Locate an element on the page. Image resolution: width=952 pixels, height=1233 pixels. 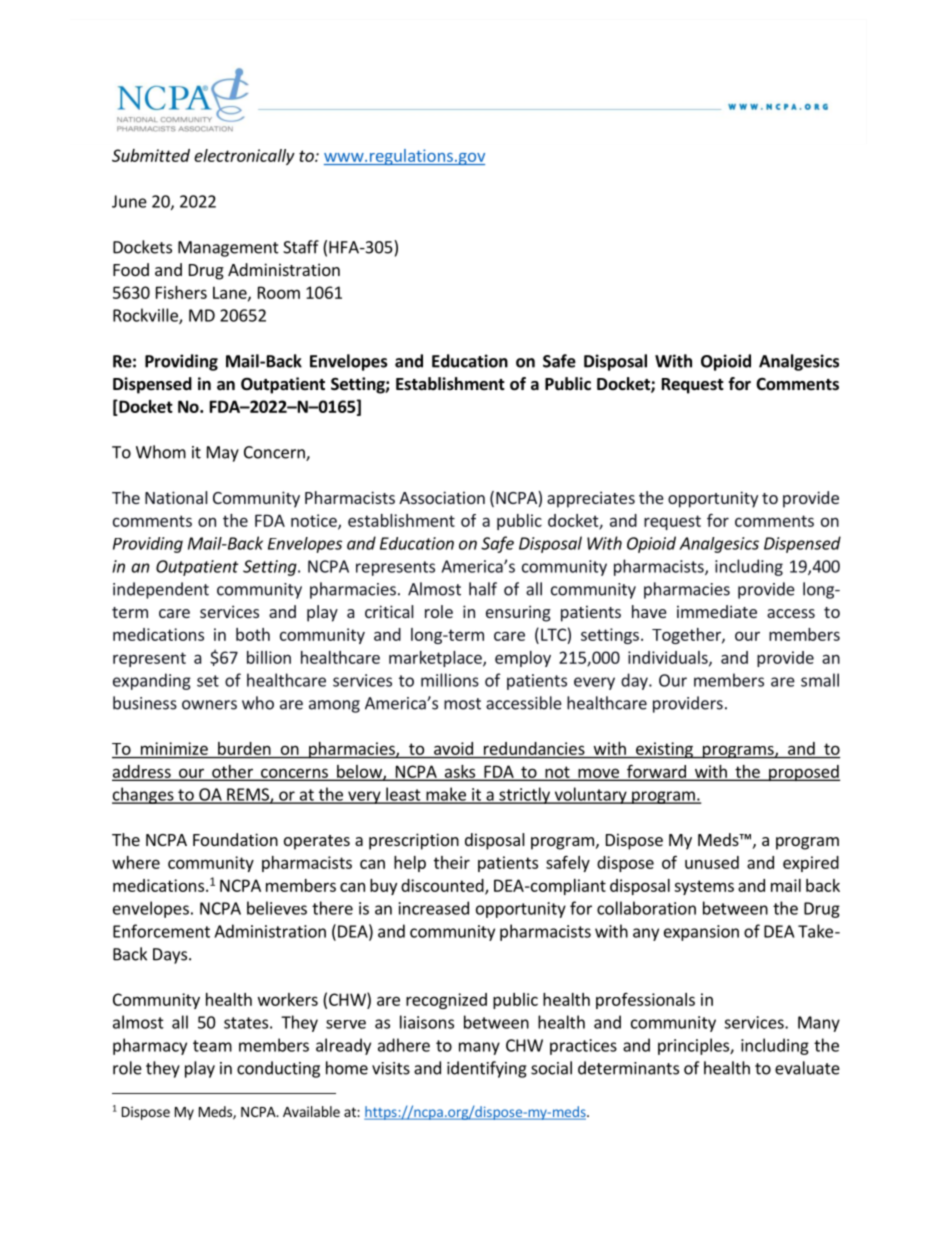
National is located at coordinates (176, 497).
